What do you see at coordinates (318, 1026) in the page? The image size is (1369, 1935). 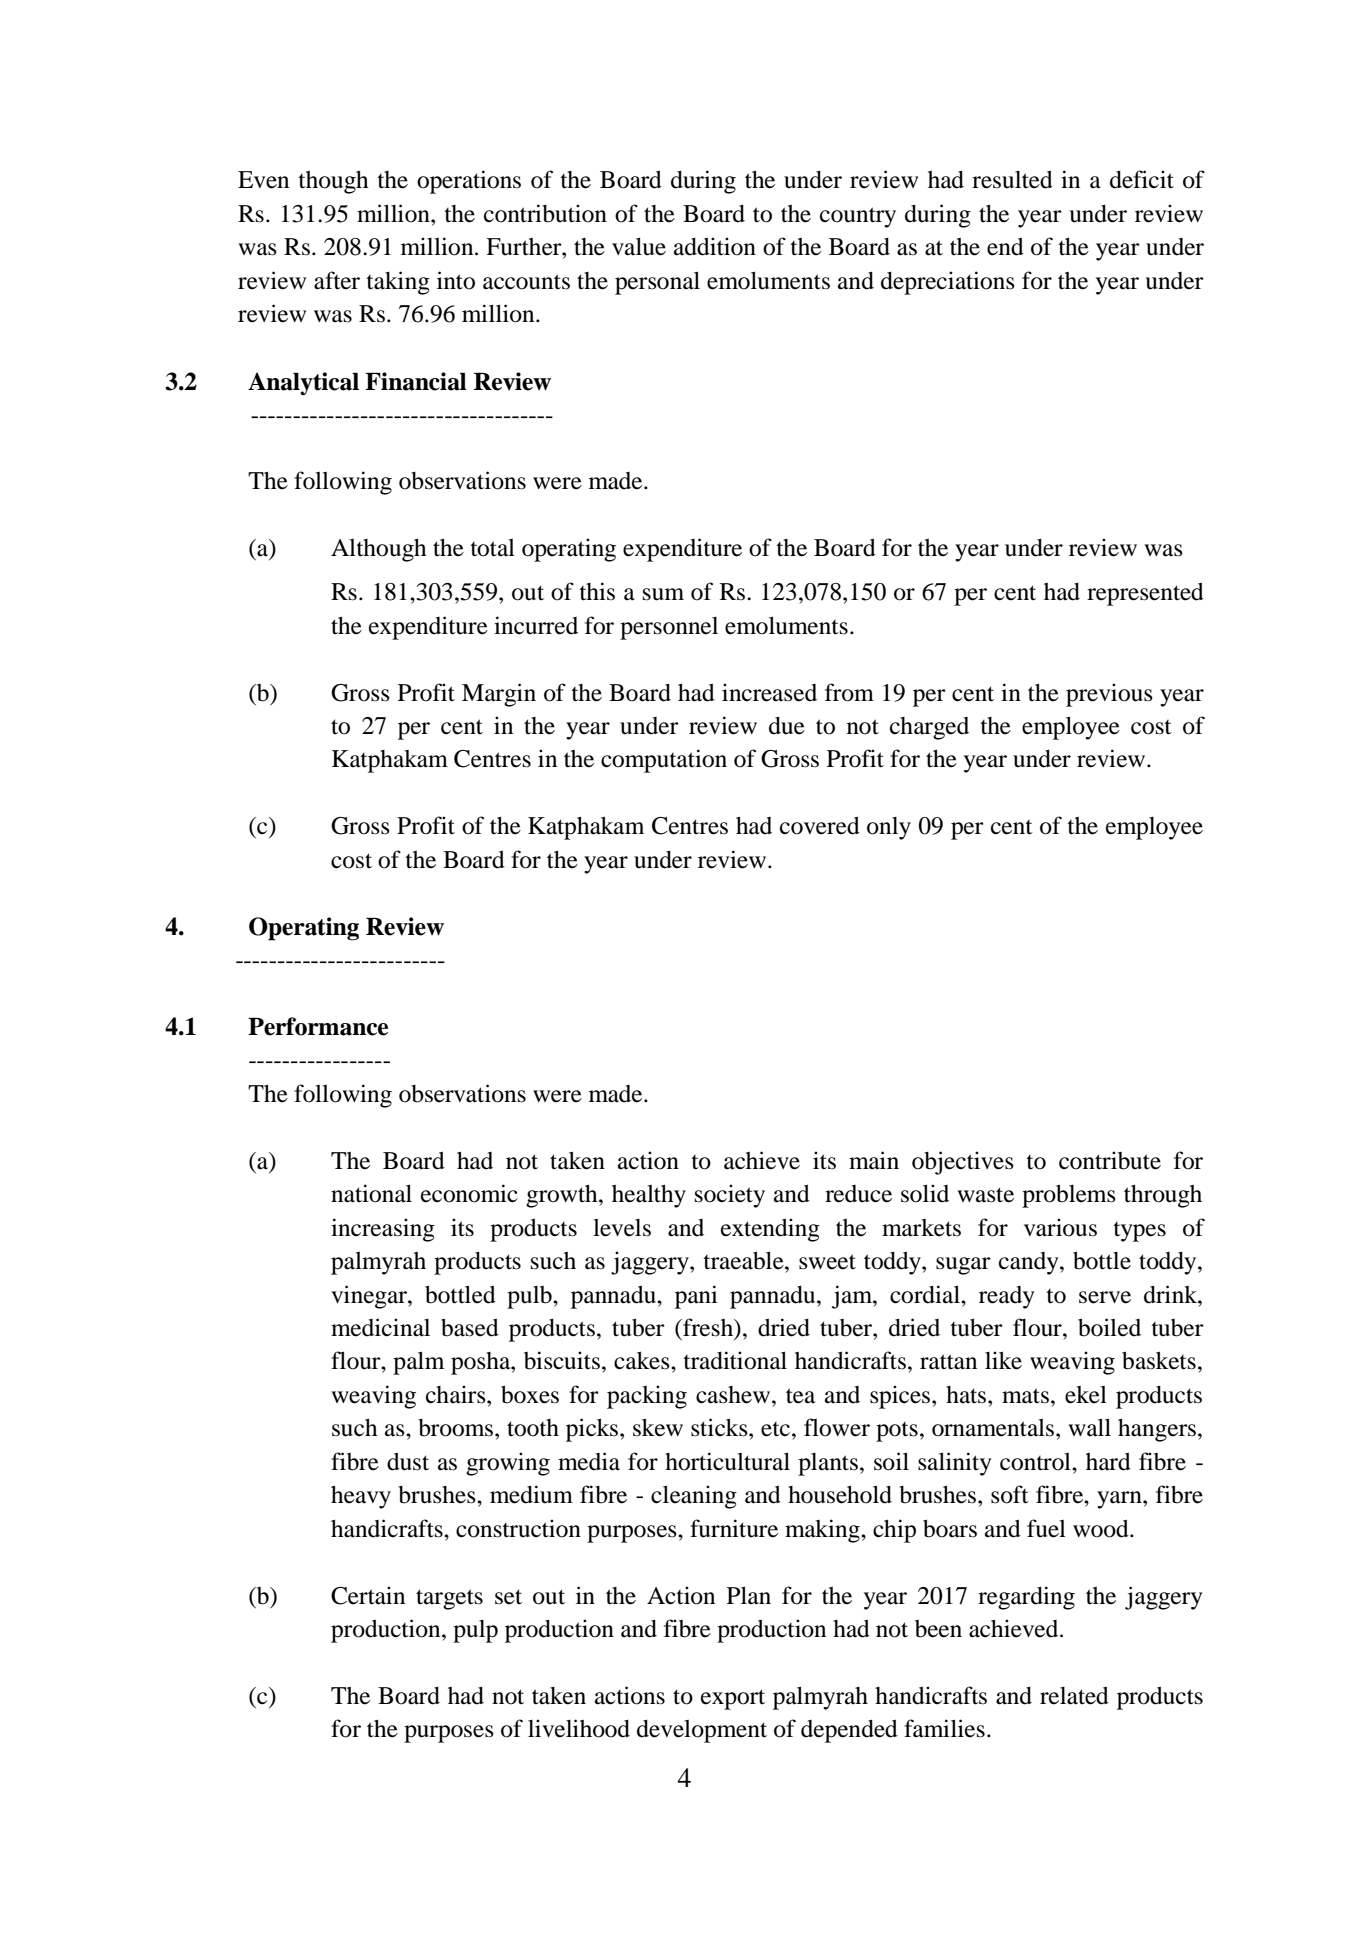 I see `Performance` at bounding box center [318, 1026].
